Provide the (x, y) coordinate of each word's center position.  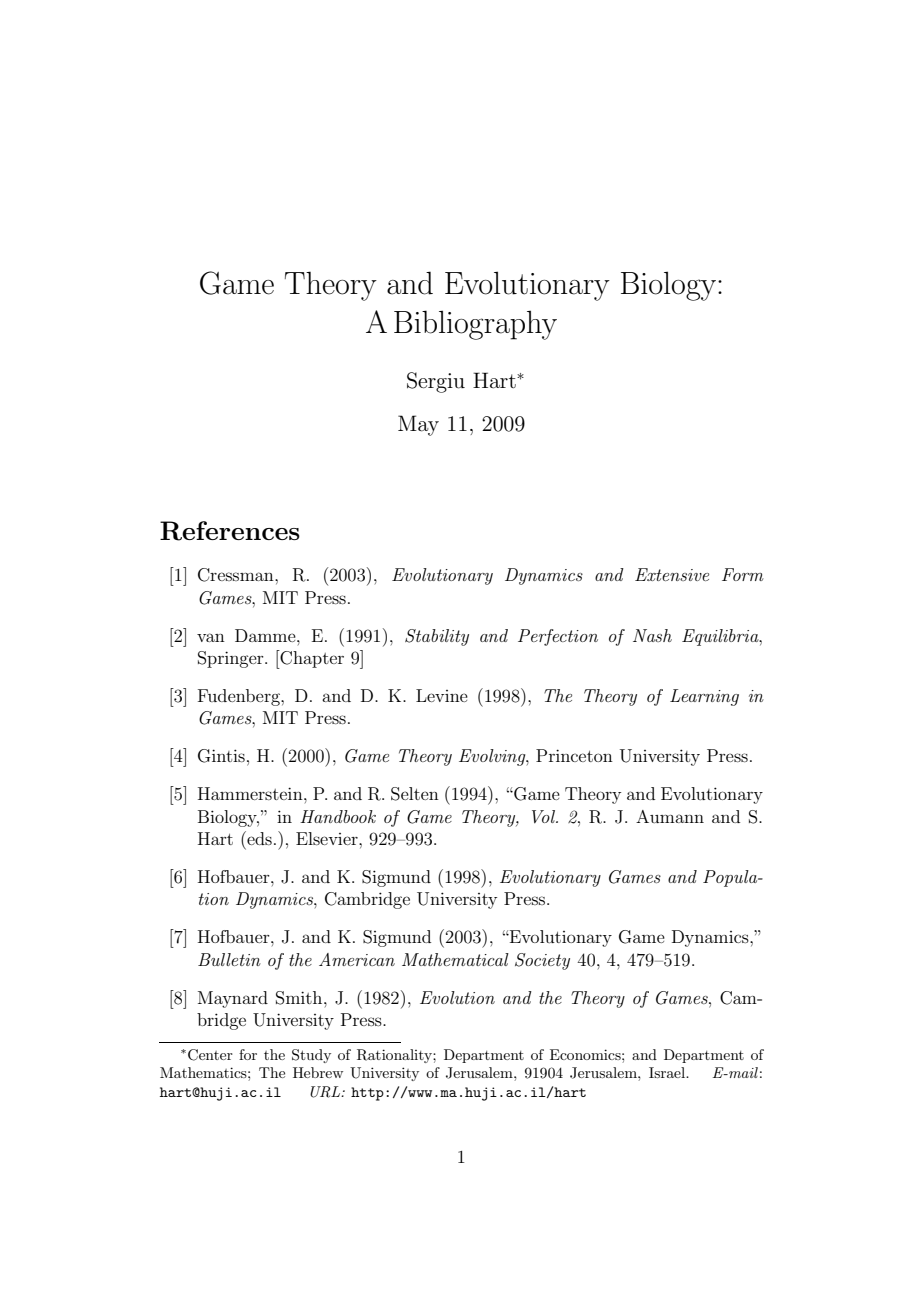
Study (311, 1056)
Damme (266, 635)
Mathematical (455, 959)
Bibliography (475, 325)
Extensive (672, 574)
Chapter (311, 659)
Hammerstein (251, 793)
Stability (437, 637)
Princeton (574, 755)
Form (743, 574)
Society (542, 961)
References (230, 531)
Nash (652, 635)
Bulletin (229, 959)
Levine (442, 695)
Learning (704, 697)
